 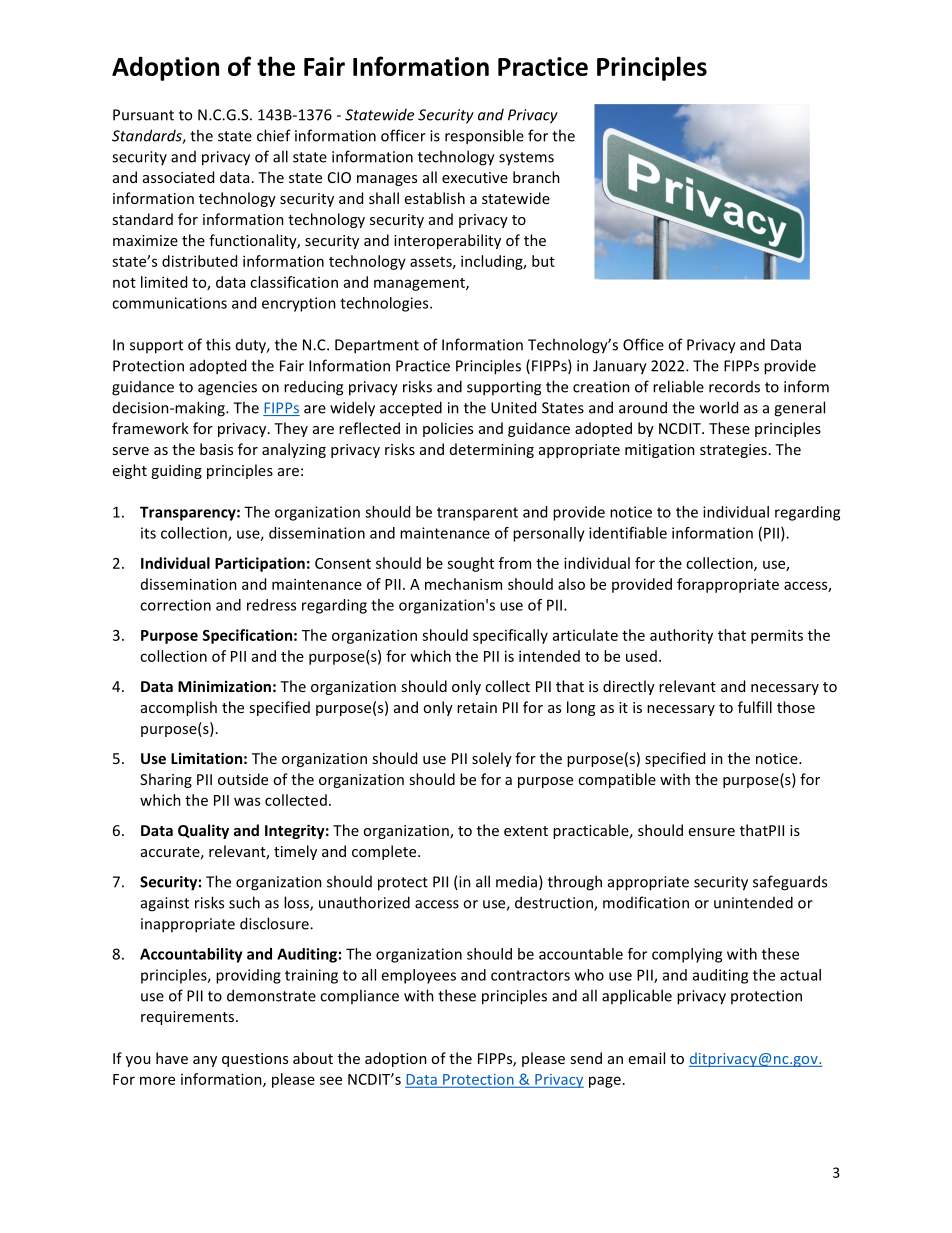 What do you see at coordinates (205, 1061) in the document?
I see `any` at bounding box center [205, 1061].
